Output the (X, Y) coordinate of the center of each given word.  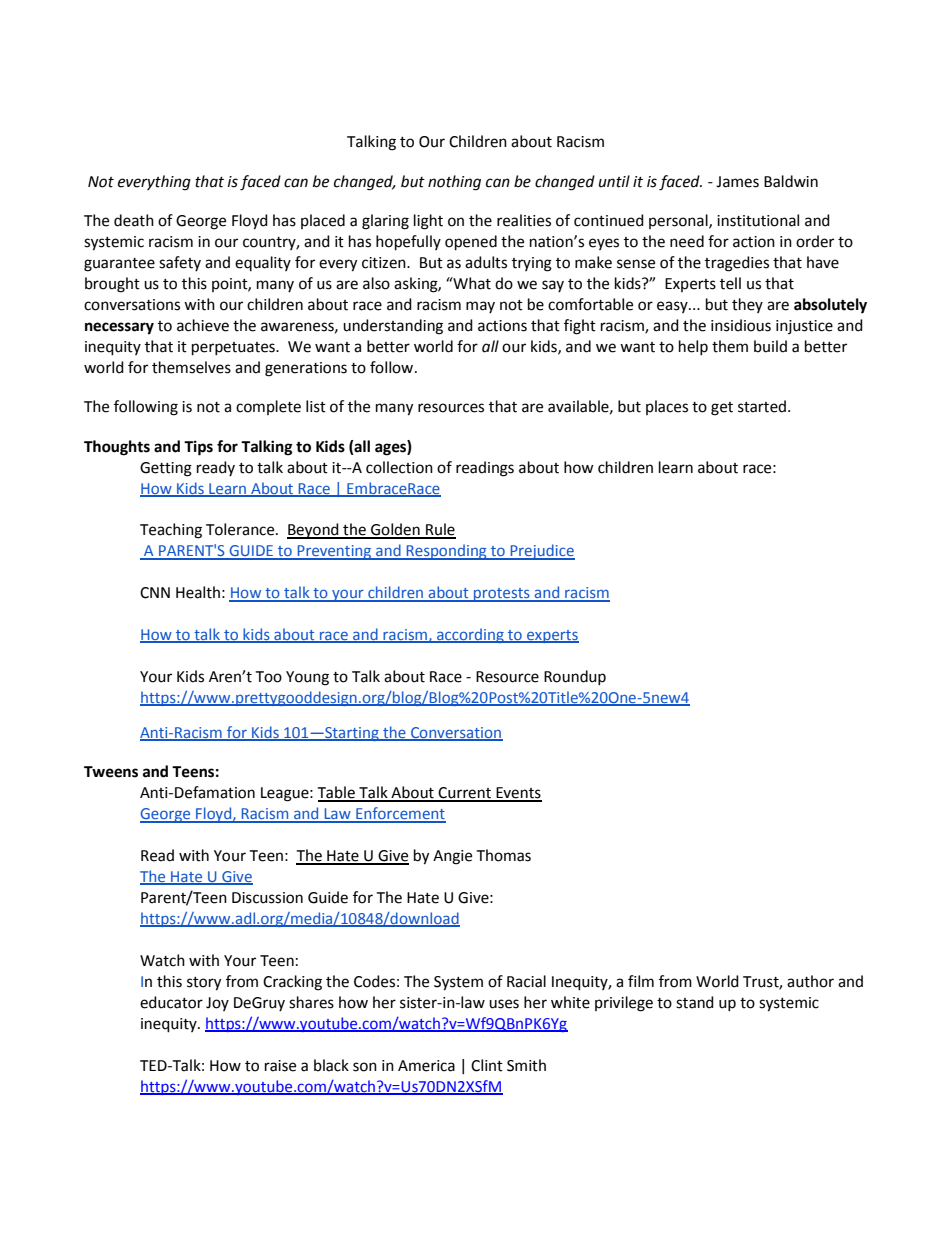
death (134, 220)
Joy (217, 1004)
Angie (452, 857)
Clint (487, 1065)
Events (518, 794)
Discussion (267, 898)
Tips (198, 448)
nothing (454, 183)
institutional (758, 220)
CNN (155, 593)
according (470, 635)
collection (399, 467)
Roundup (575, 677)
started (762, 406)
